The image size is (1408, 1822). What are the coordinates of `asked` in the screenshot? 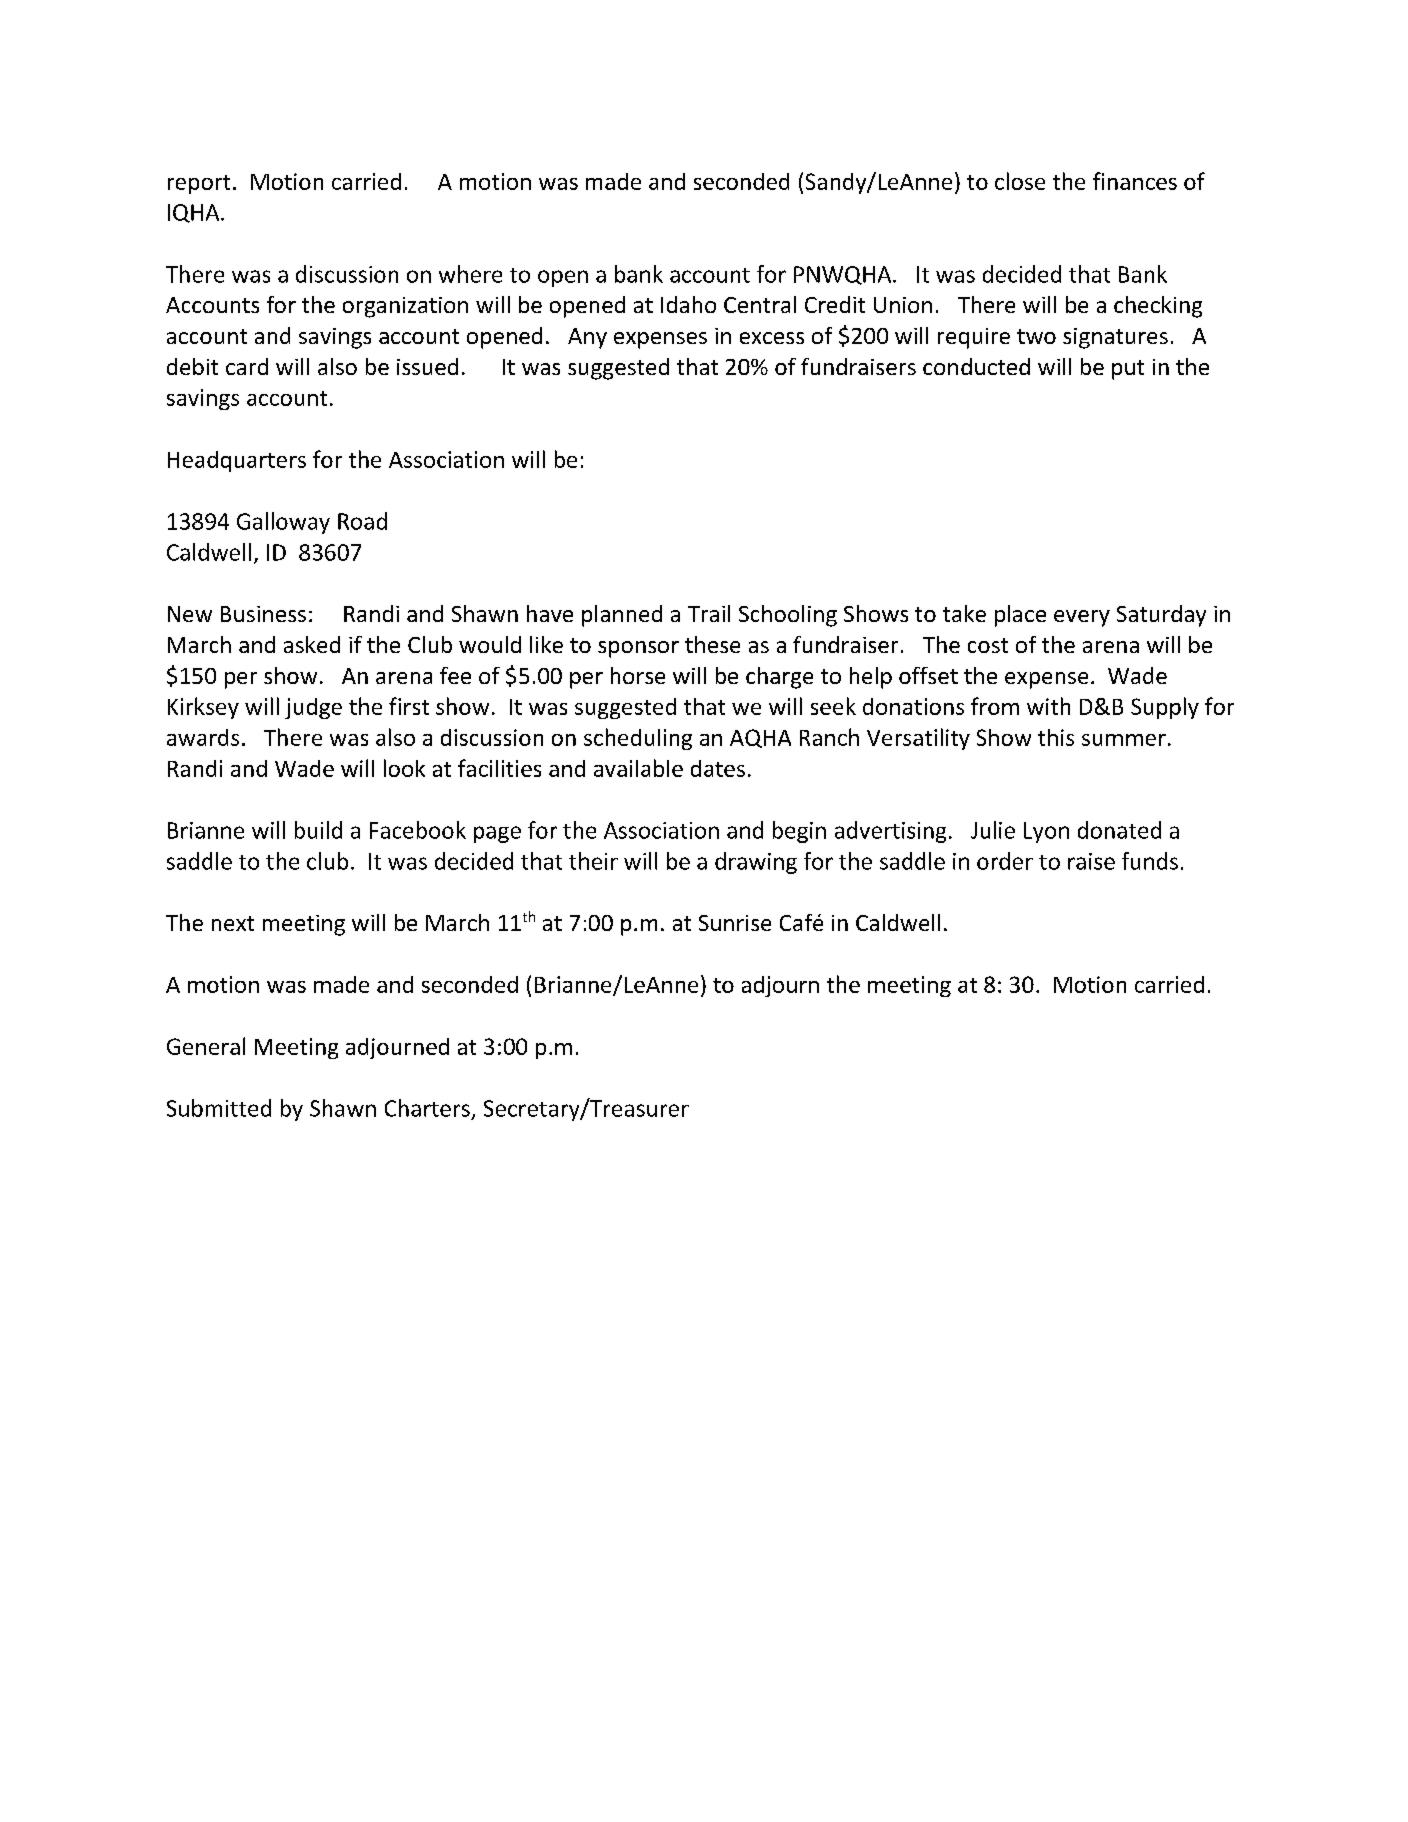 It's located at (312, 644).
